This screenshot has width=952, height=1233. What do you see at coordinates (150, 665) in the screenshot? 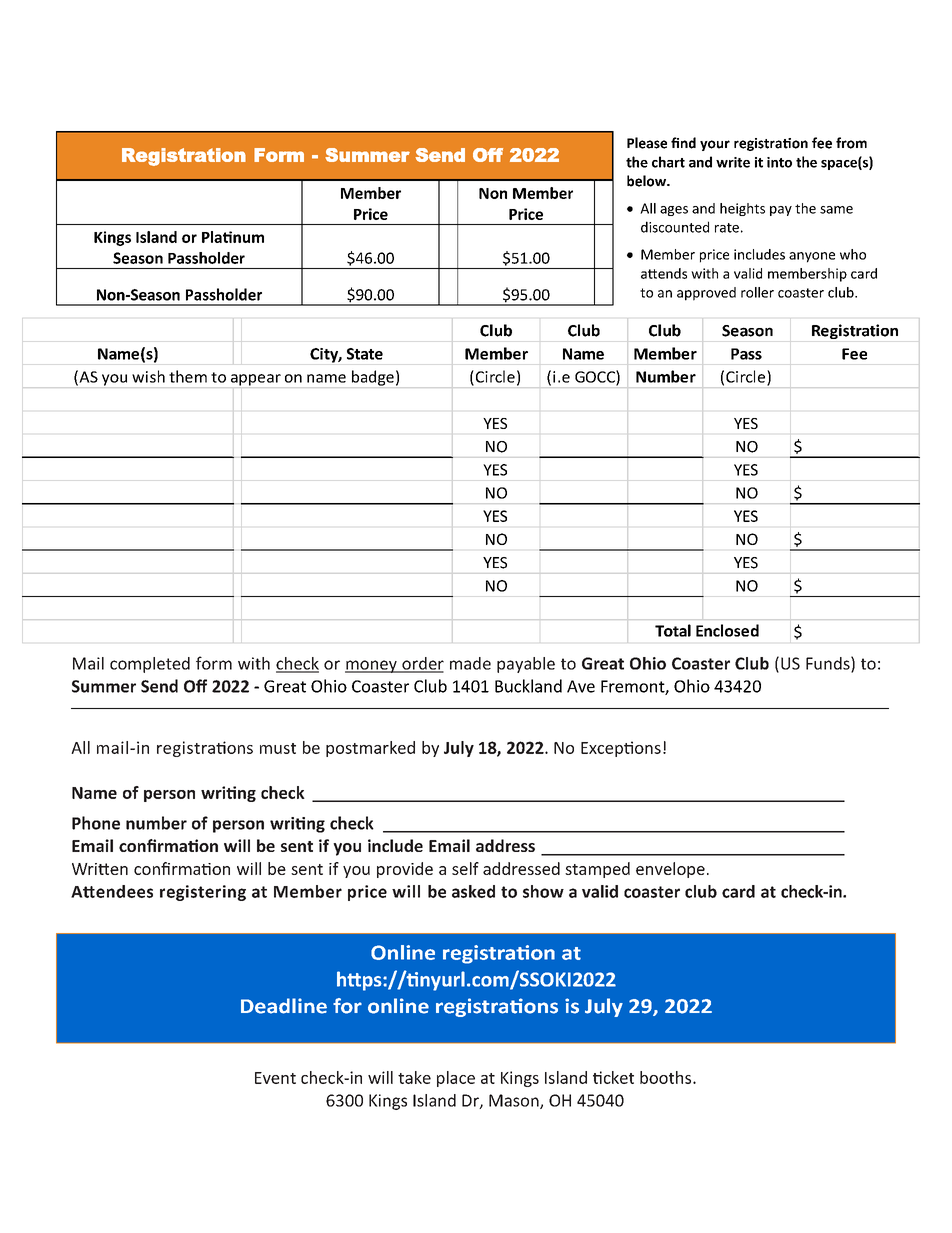
I see `completed` at bounding box center [150, 665].
